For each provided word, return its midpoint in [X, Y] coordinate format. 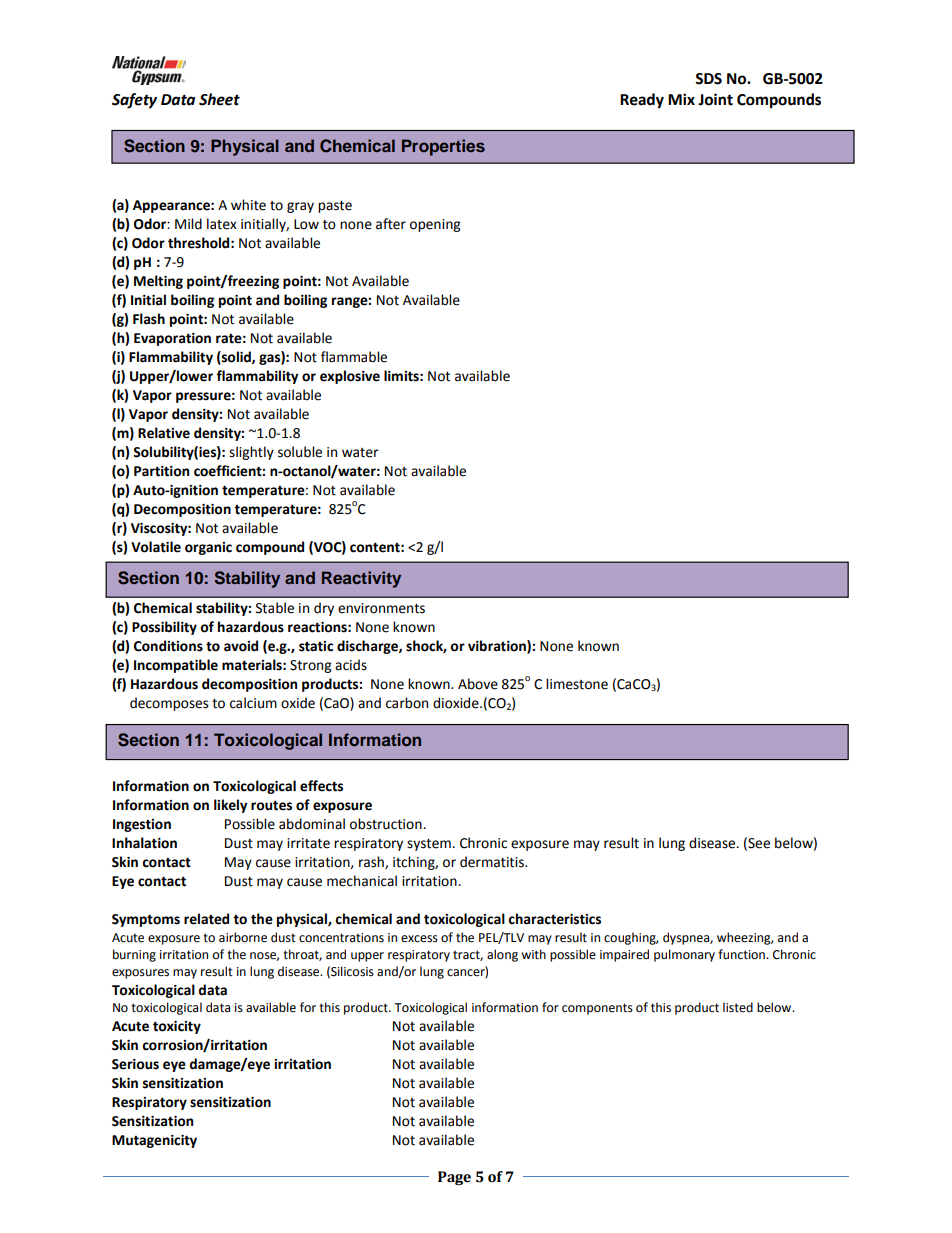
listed [738, 1007]
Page [454, 1178]
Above [478, 684]
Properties [443, 147]
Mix [681, 99]
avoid [241, 646]
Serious [135, 1064]
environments [381, 608]
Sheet [219, 99]
